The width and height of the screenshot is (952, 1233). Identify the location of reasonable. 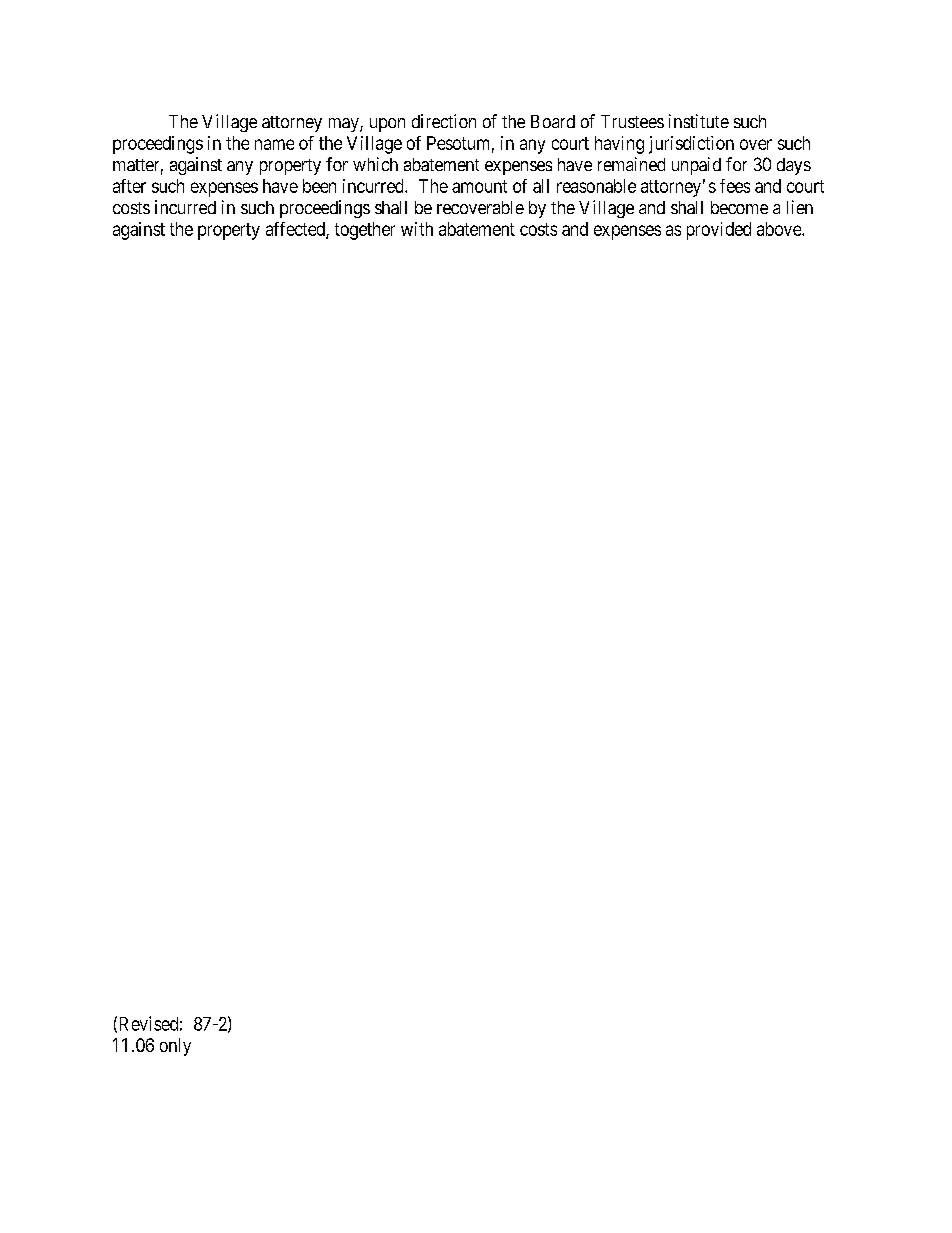
(596, 186).
